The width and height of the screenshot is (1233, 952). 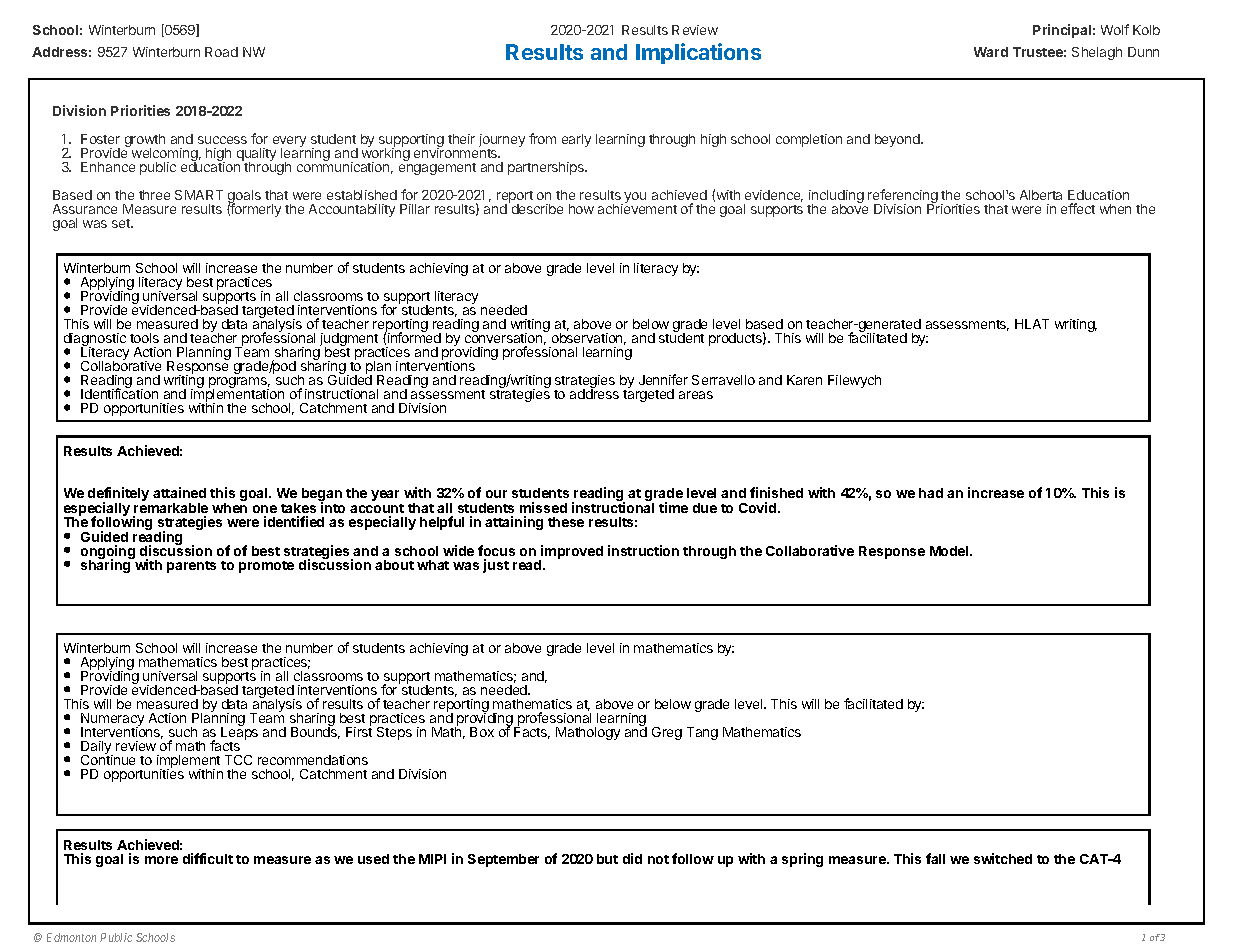 I want to click on Karen, so click(x=804, y=380).
